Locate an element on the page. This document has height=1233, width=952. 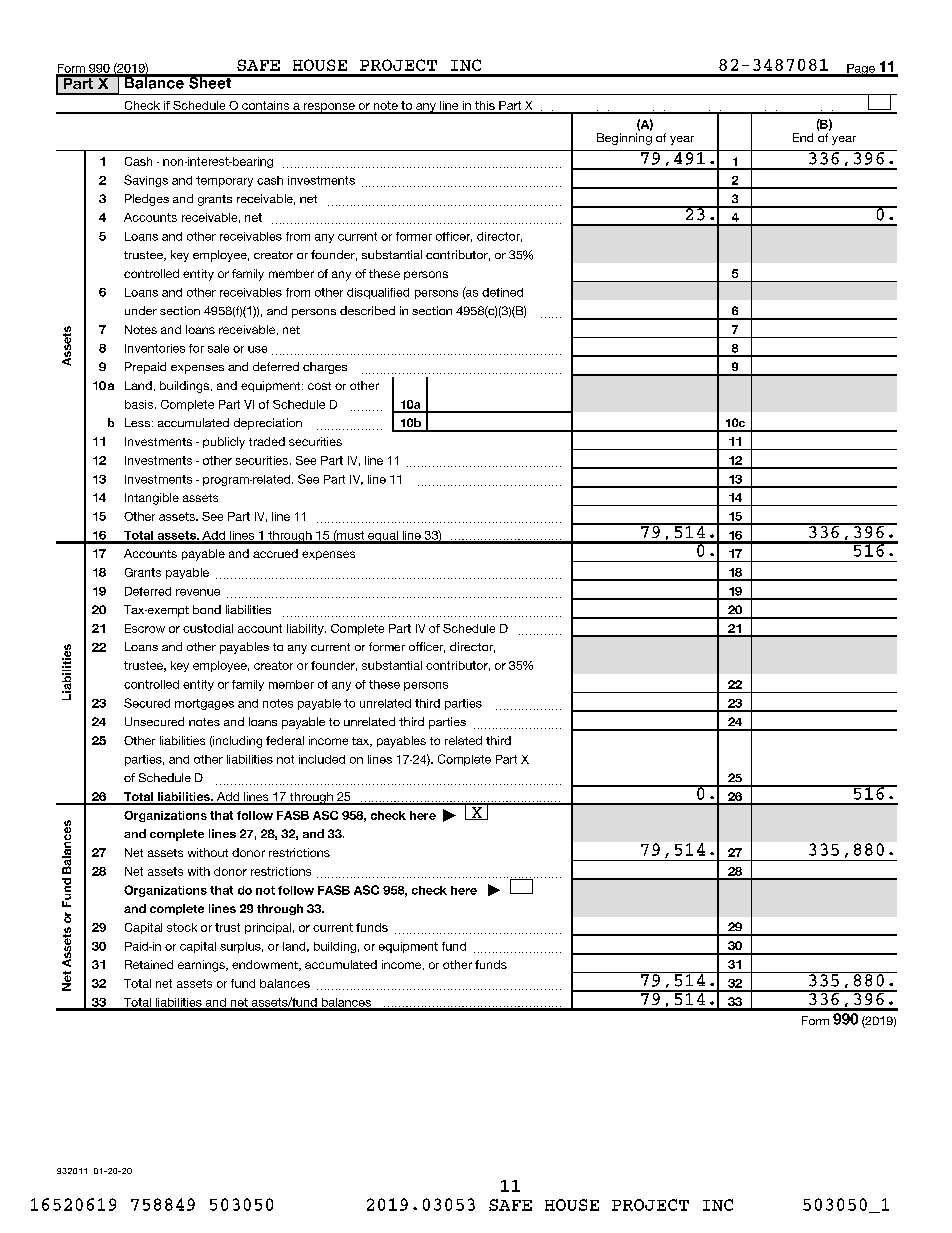
Sheet is located at coordinates (210, 82).
